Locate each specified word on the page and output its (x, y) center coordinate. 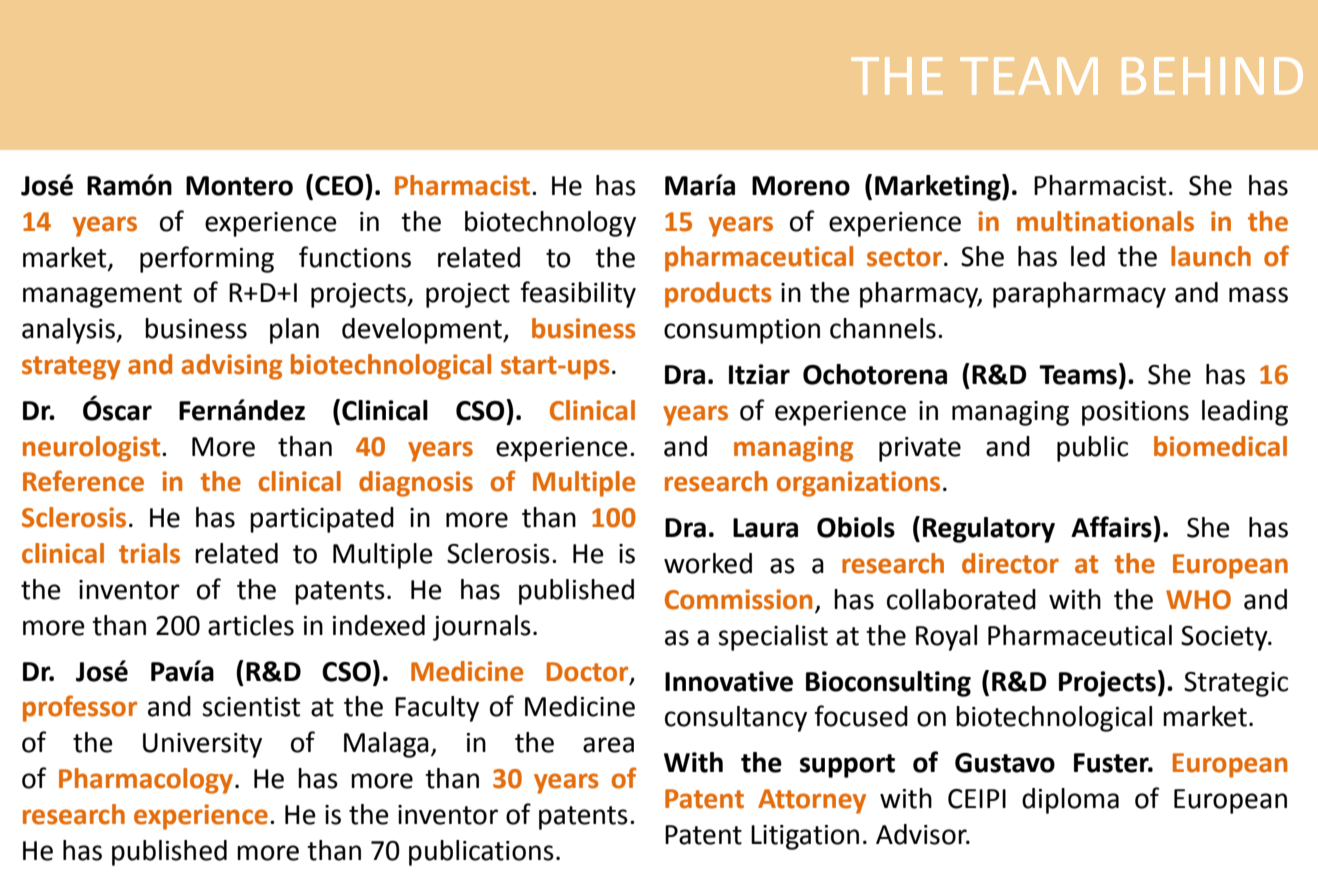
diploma (1070, 801)
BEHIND (1212, 76)
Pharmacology (146, 781)
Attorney (812, 801)
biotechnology (550, 224)
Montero (239, 186)
